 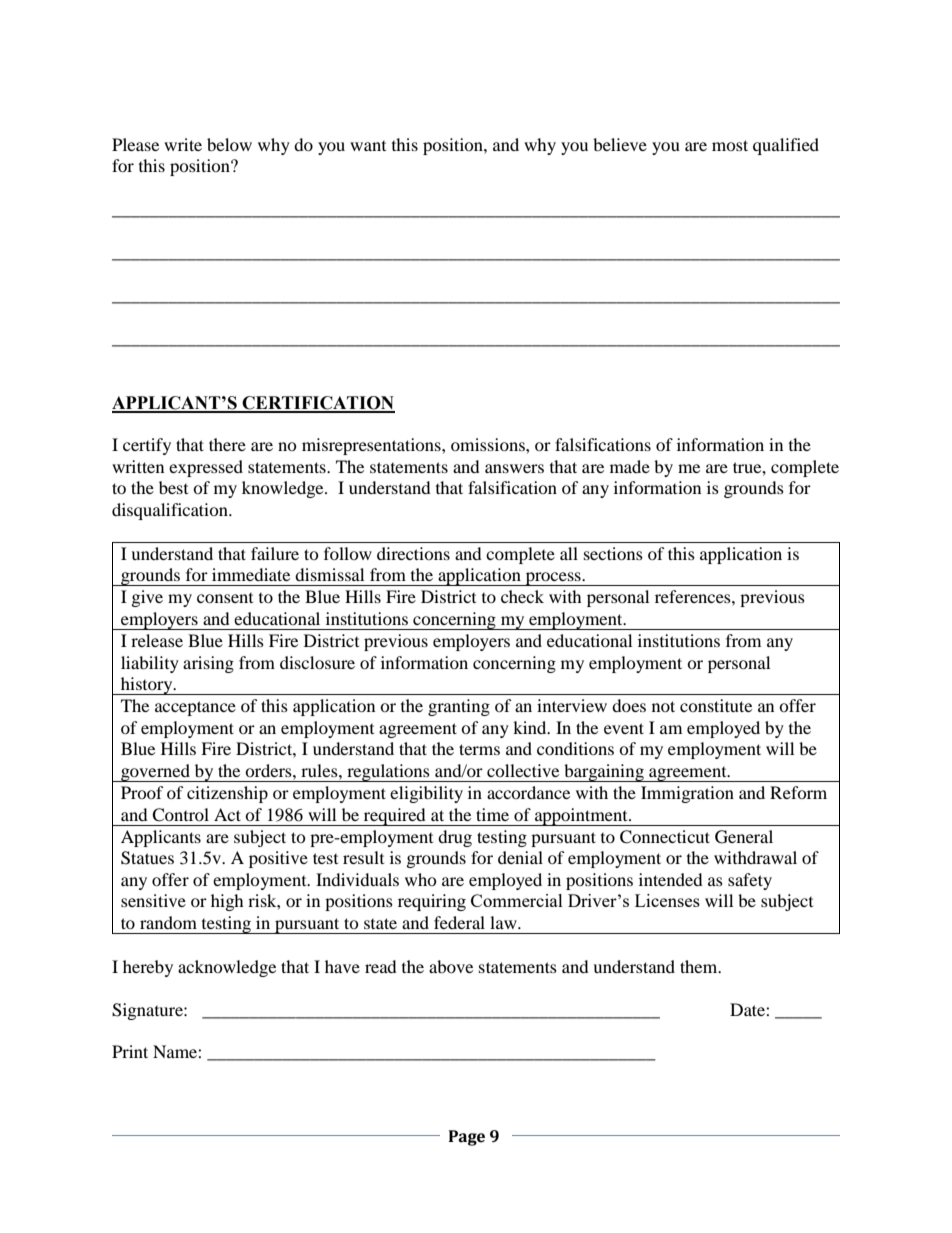 What do you see at coordinates (489, 444) in the screenshot?
I see `omissions` at bounding box center [489, 444].
